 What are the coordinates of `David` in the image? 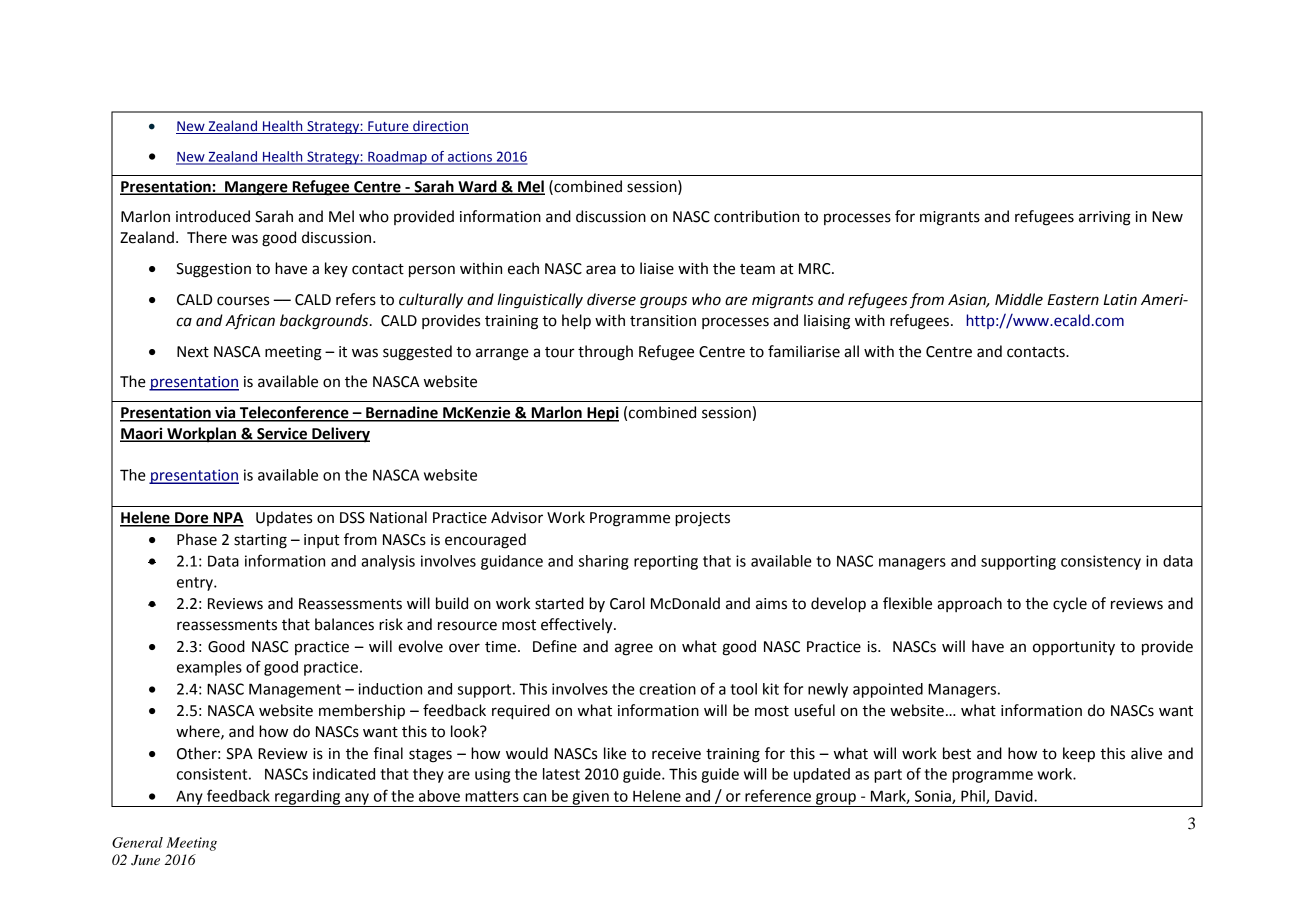 It's located at (1015, 796).
